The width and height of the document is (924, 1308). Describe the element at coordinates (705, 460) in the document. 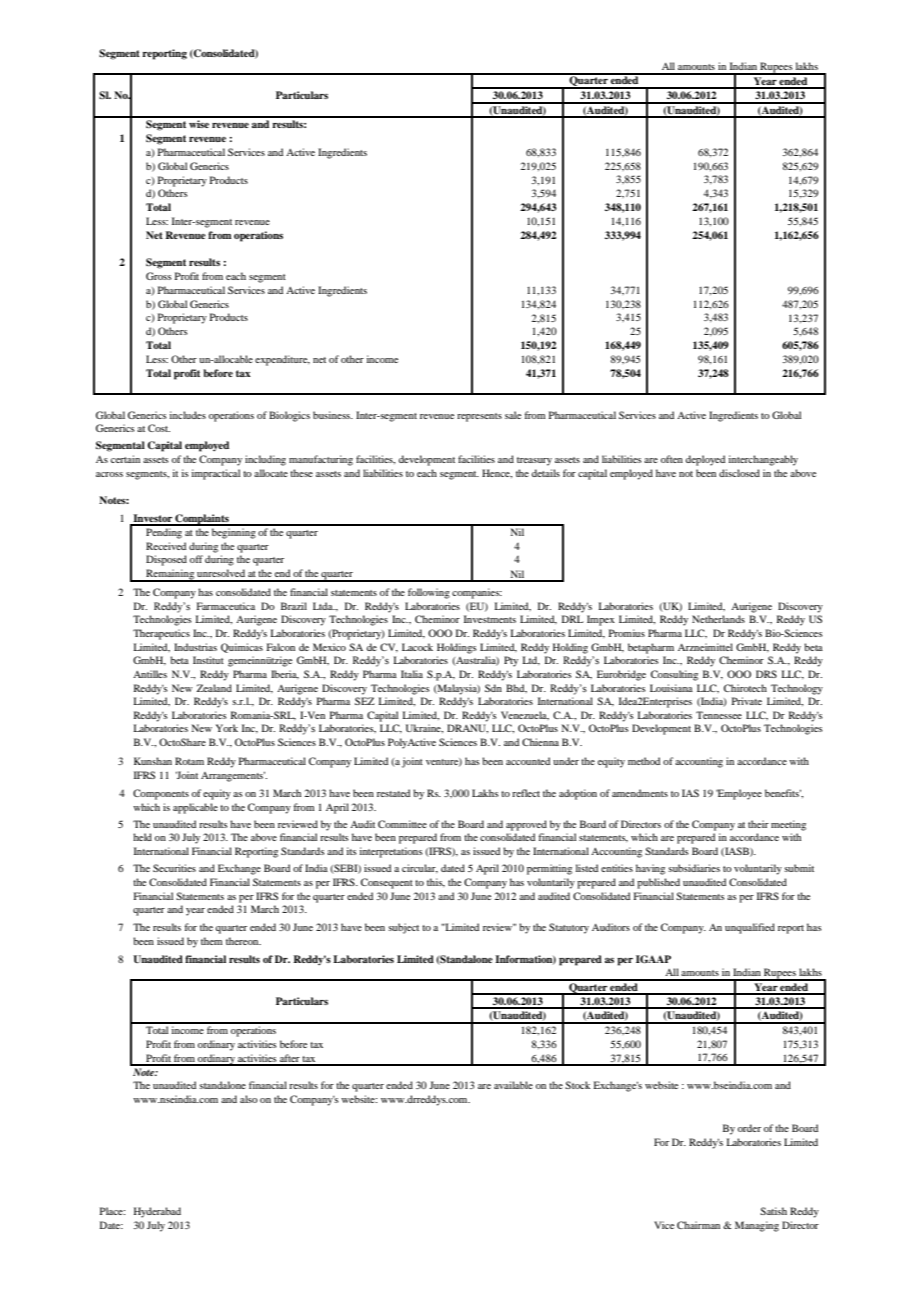

I see `deployed` at that location.
